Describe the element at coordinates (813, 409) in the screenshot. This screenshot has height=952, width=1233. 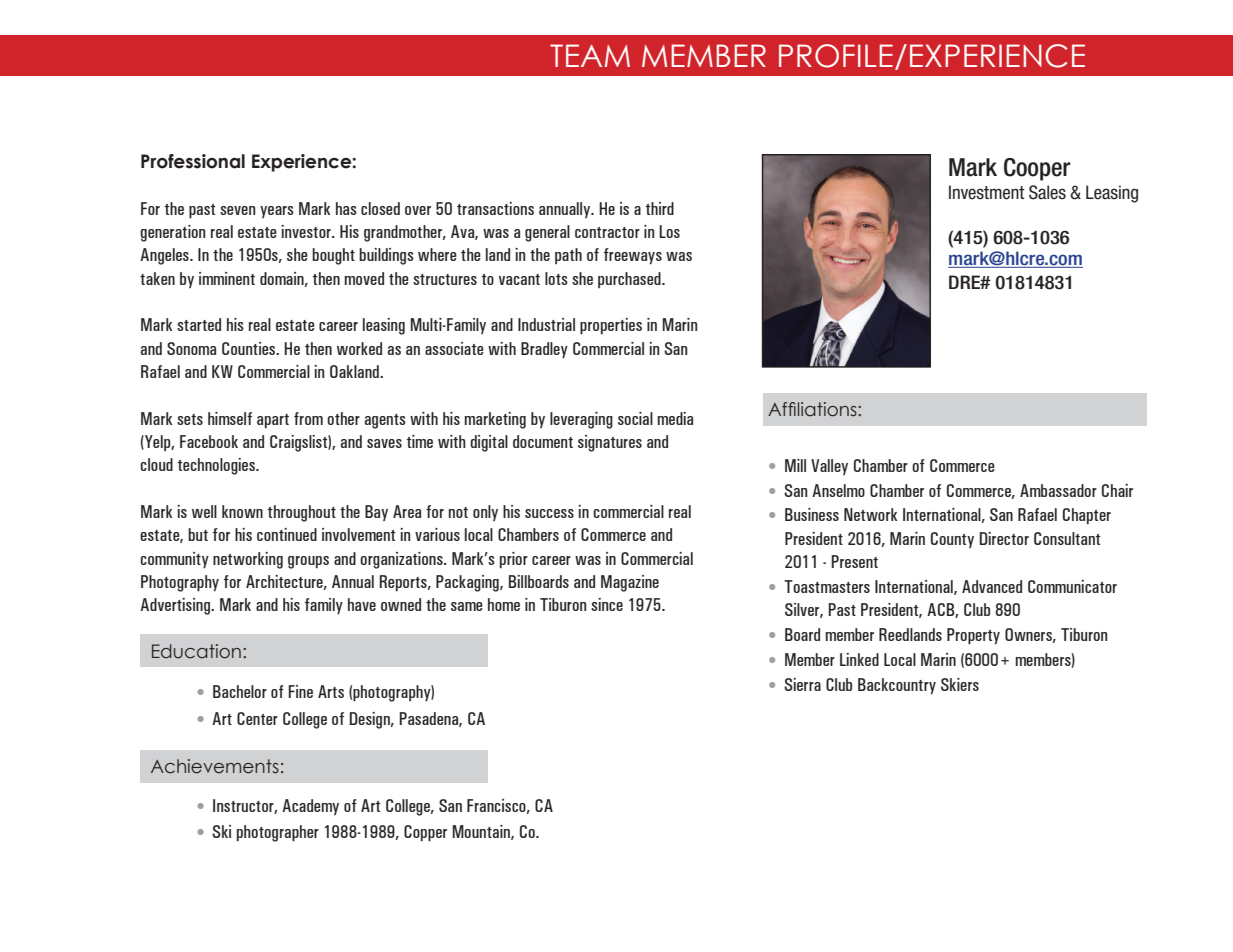
I see `Affiliations` at that location.
